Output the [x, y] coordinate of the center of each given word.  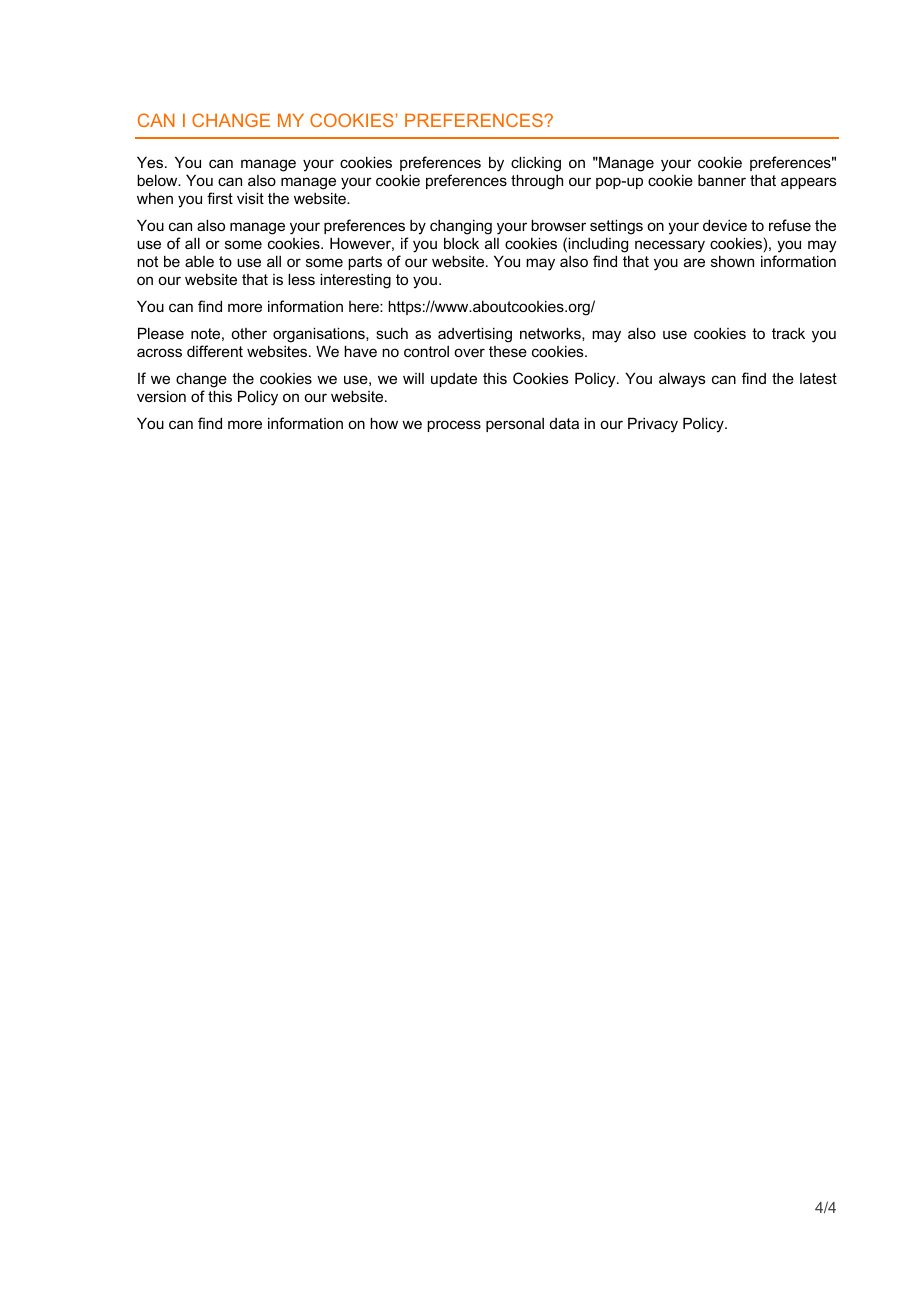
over [469, 352]
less [301, 279]
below [158, 180]
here [365, 306]
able [199, 261]
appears [809, 183]
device [725, 225]
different [215, 351]
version [161, 396]
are [694, 262]
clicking [536, 165]
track [788, 333]
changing [461, 228]
